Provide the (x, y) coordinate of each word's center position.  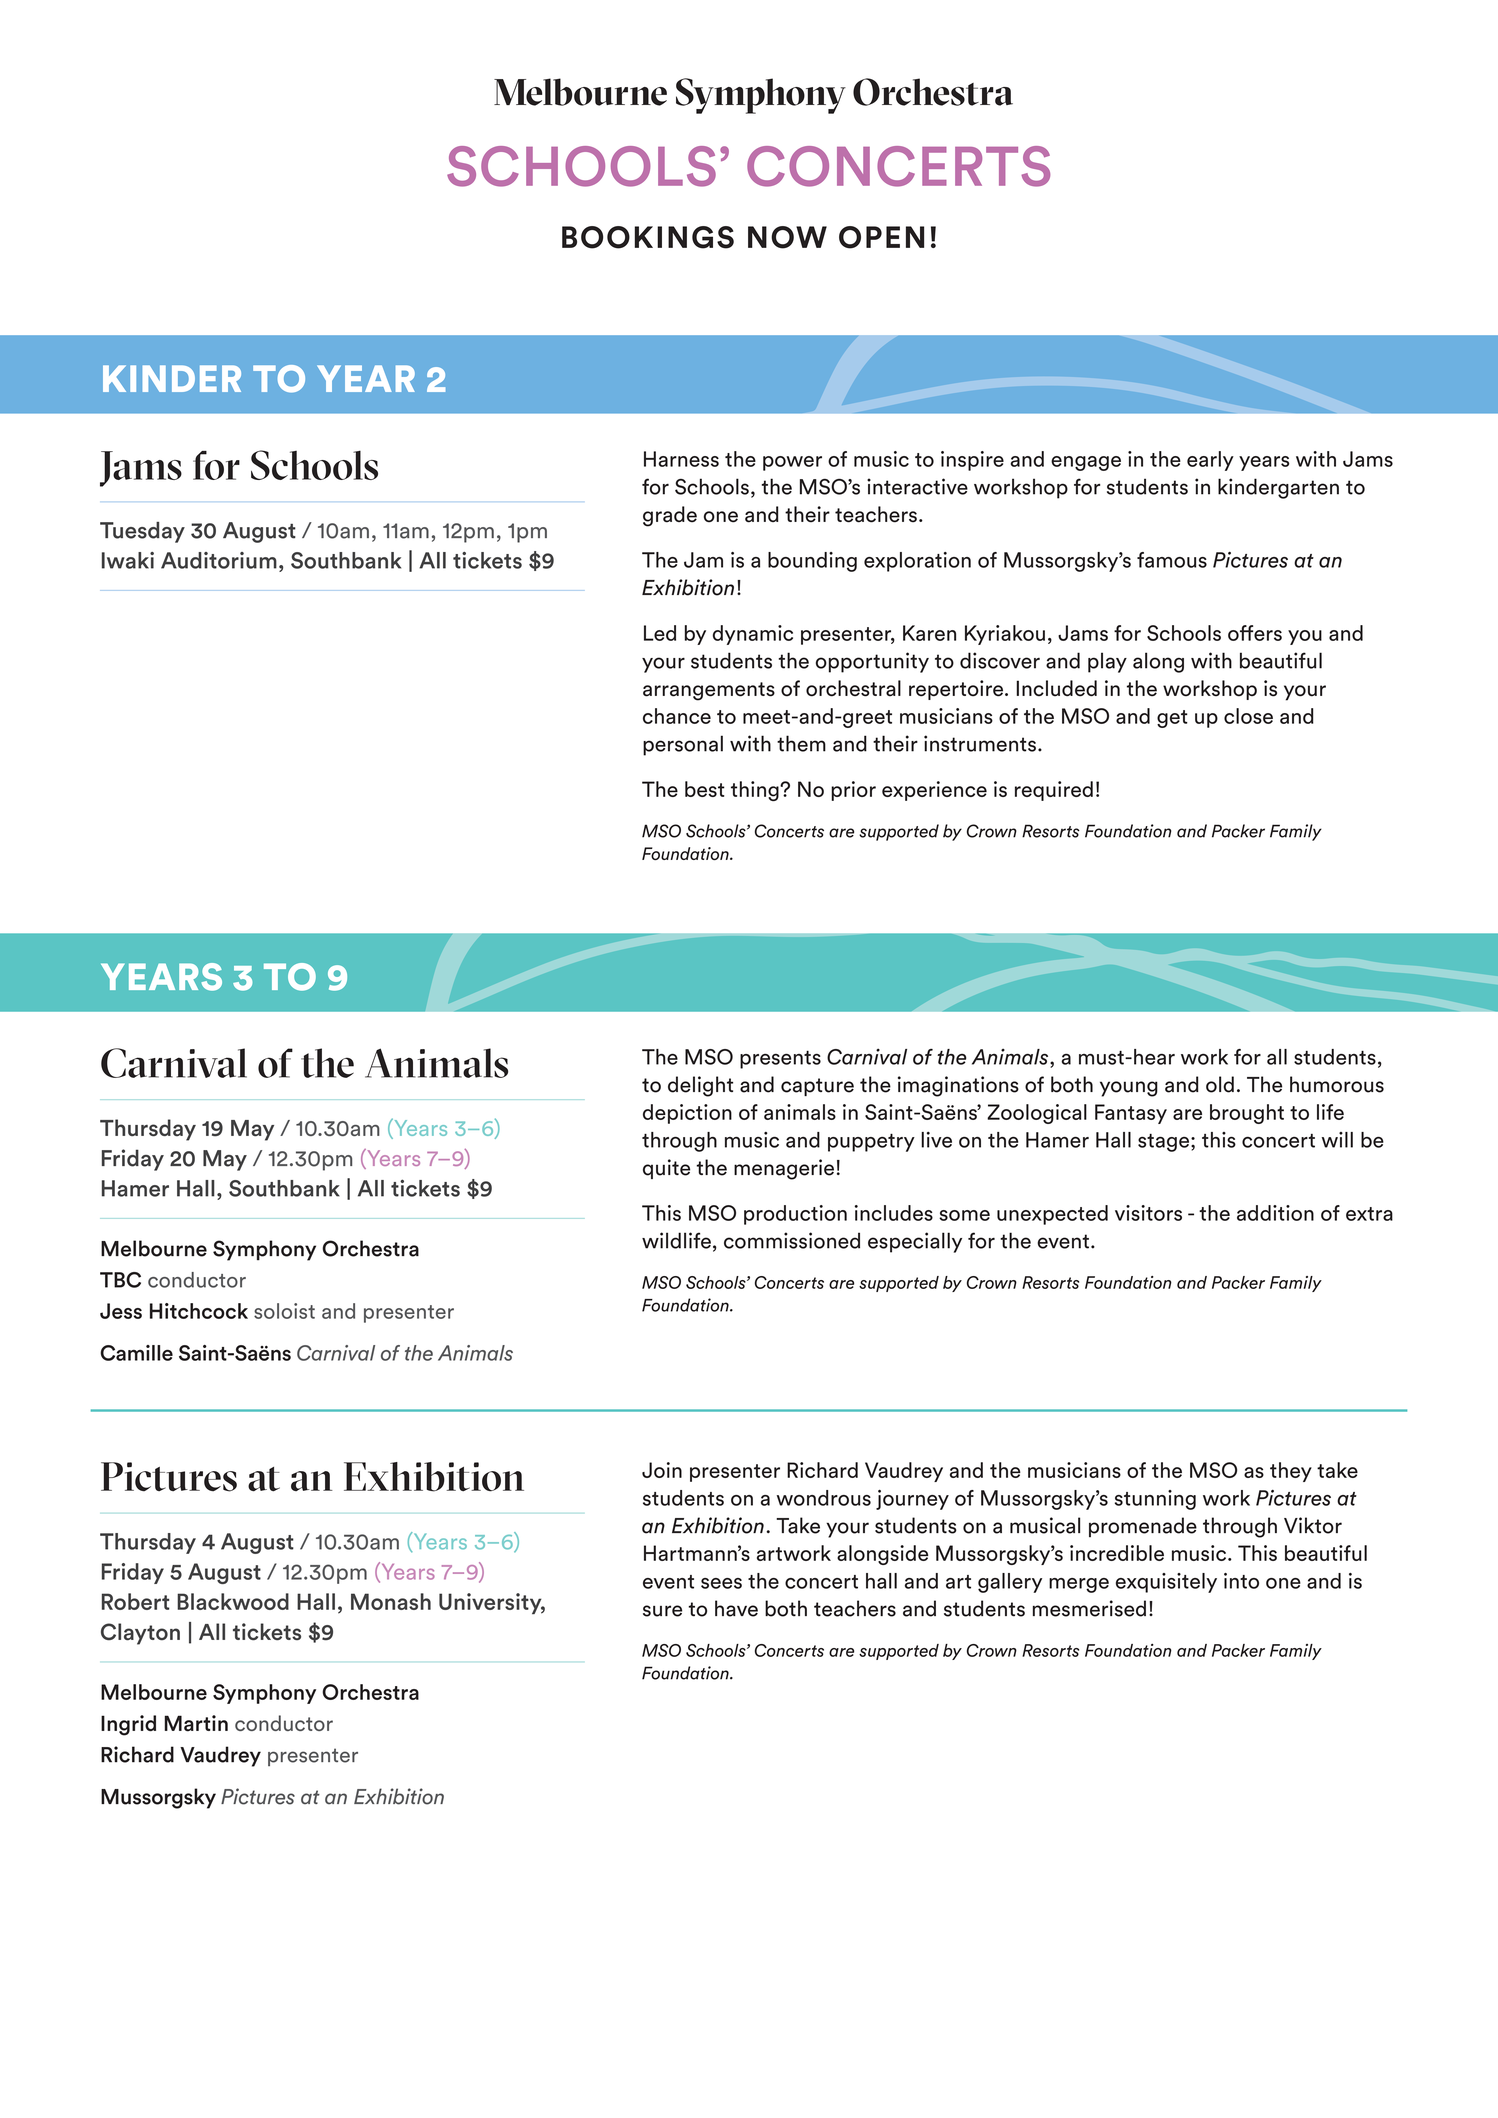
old (1220, 1084)
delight (700, 1086)
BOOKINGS (648, 237)
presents (780, 1060)
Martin (196, 1723)
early (1210, 461)
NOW (787, 237)
